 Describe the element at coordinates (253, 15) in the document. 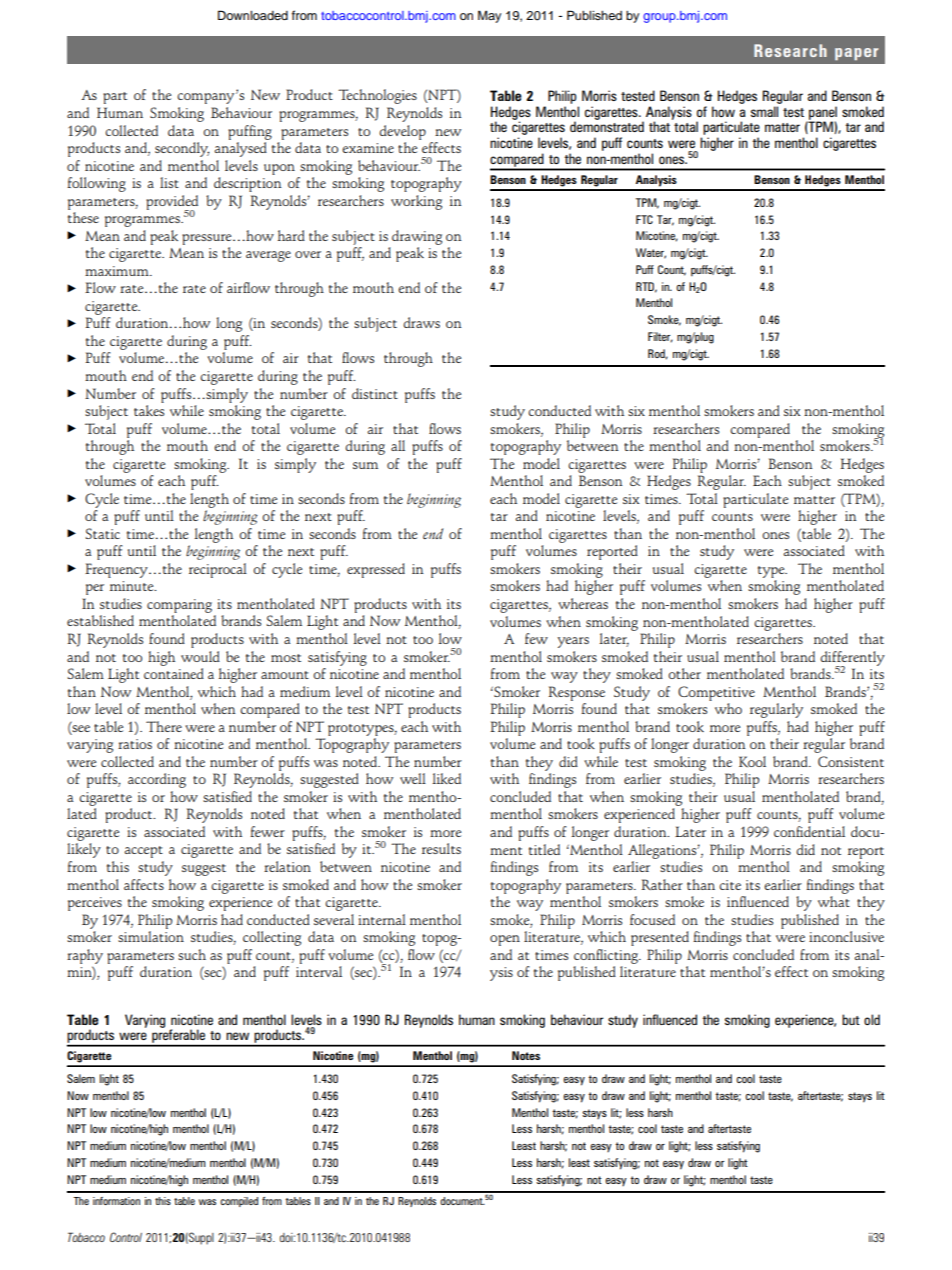

I see `Downloaded` at that location.
